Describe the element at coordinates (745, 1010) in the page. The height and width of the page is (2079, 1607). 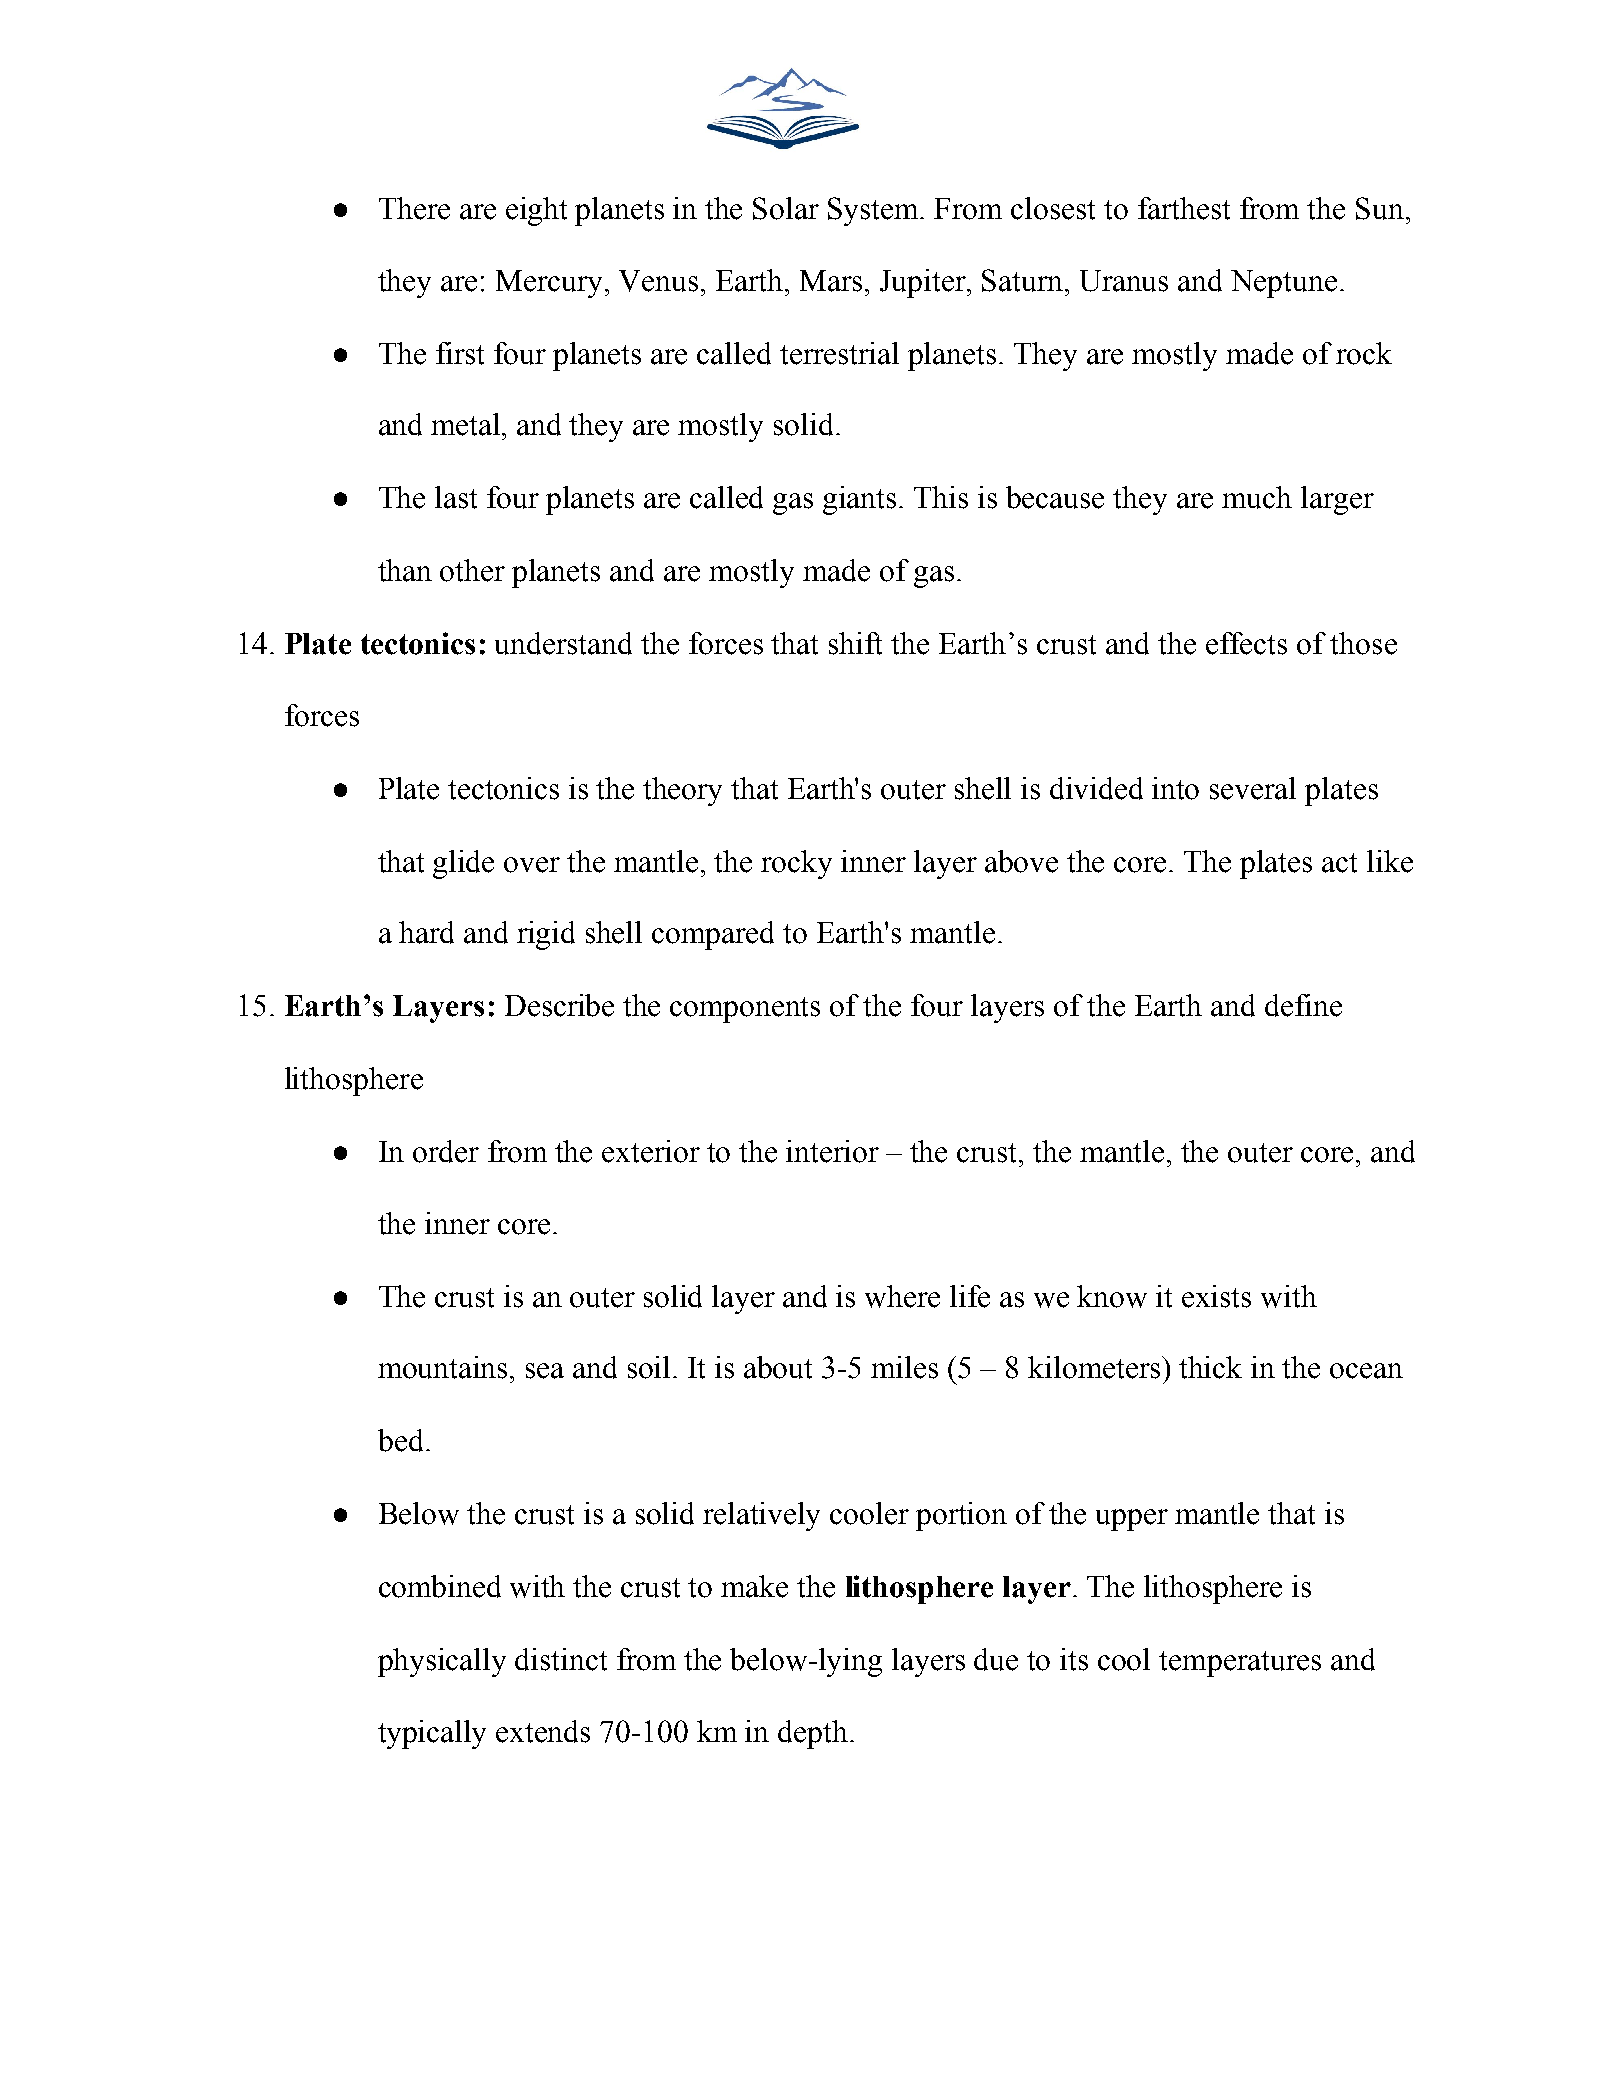
I see `components` at that location.
